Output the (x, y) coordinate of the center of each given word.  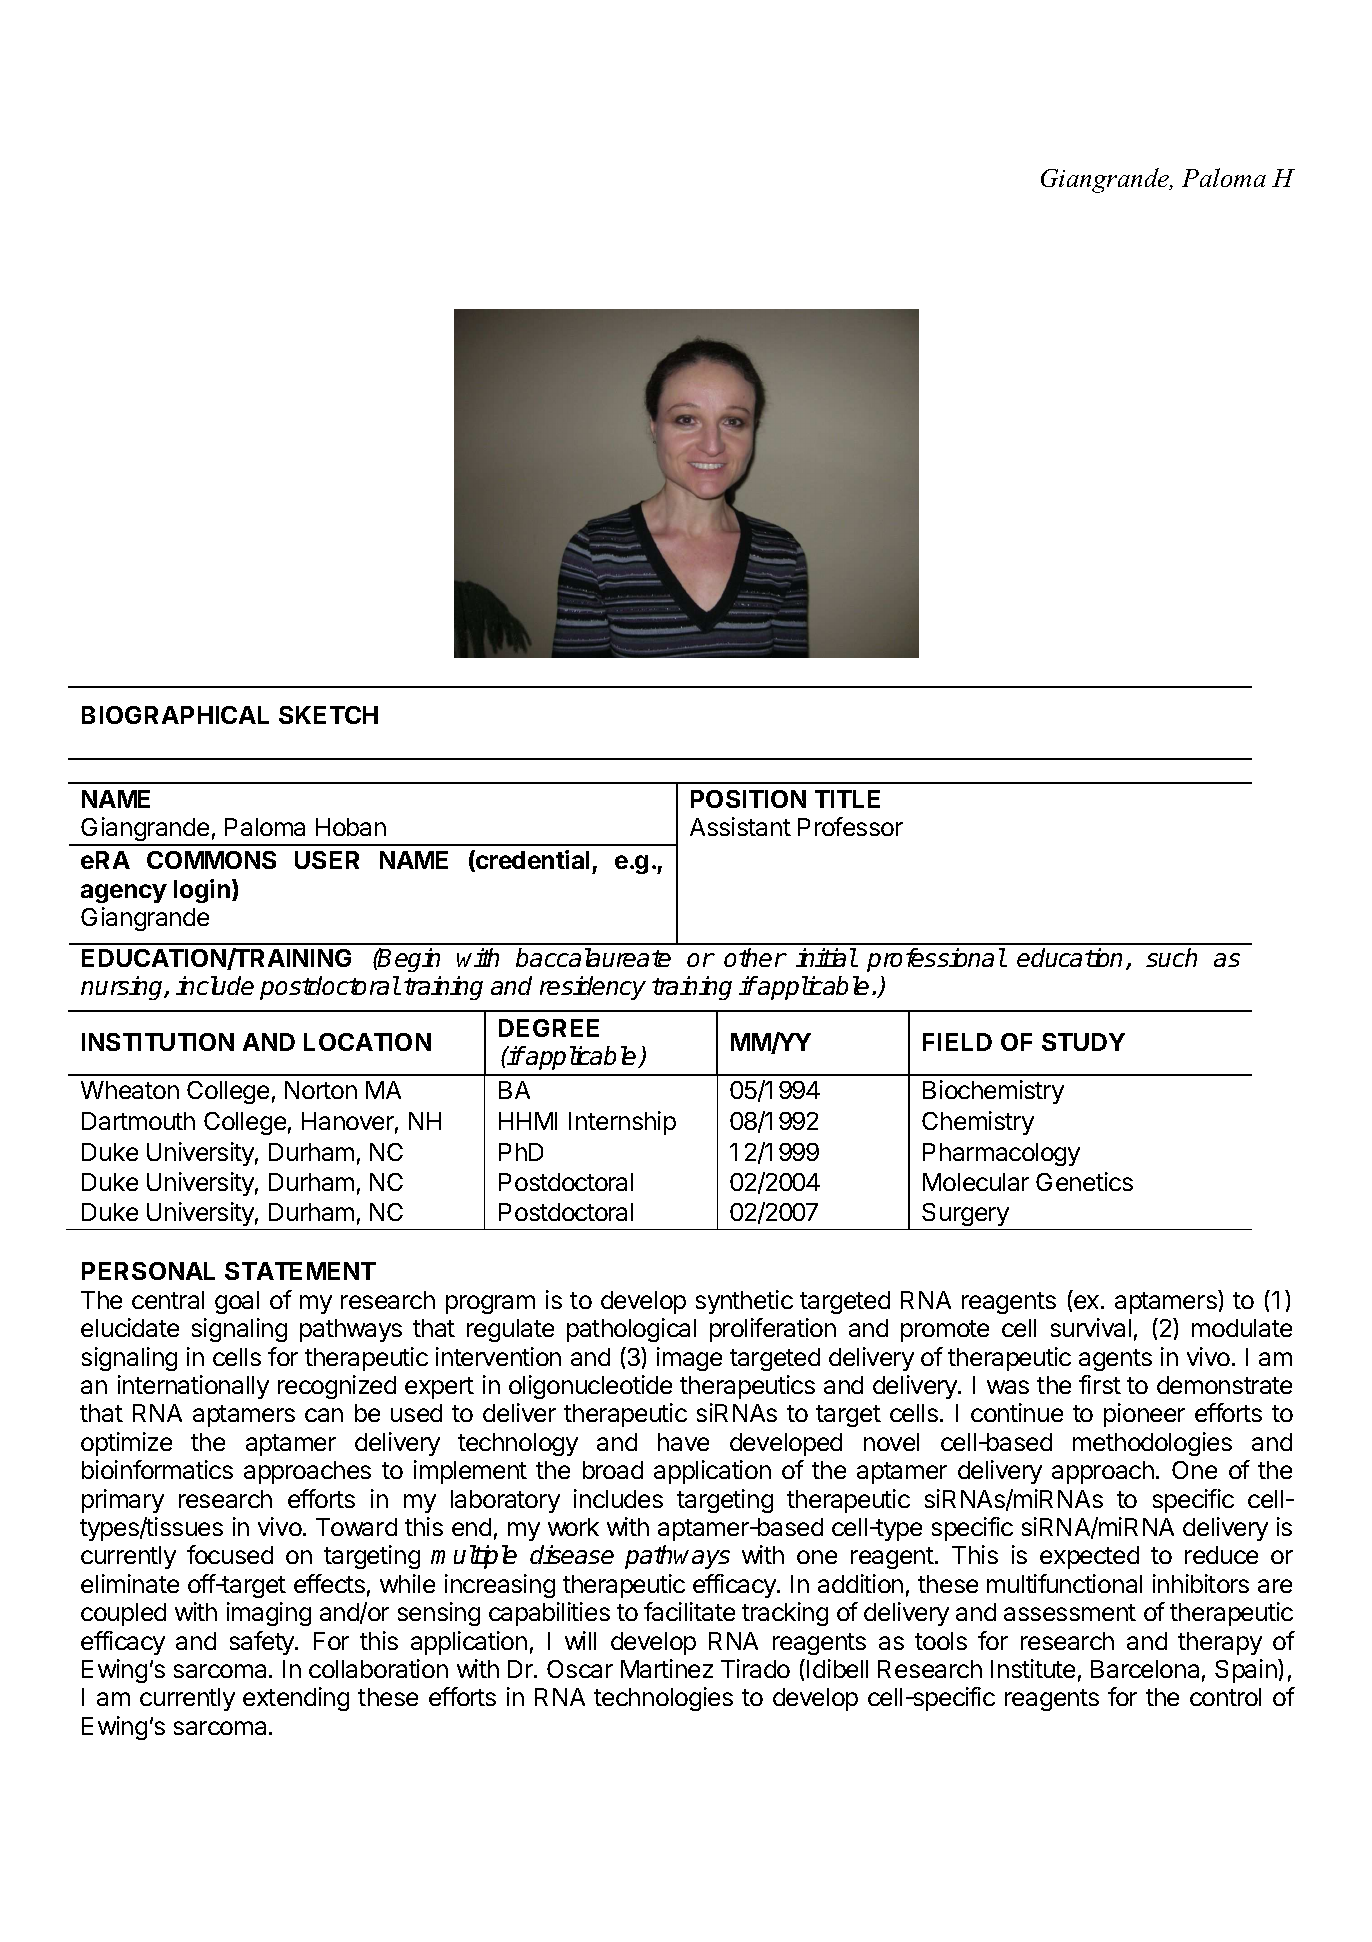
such (1171, 957)
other (755, 957)
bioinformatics (157, 1469)
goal (237, 1302)
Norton (321, 1090)
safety (263, 1643)
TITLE (847, 799)
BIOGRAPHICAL (175, 715)
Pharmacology (1001, 1154)
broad (613, 1470)
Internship (622, 1123)
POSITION (748, 799)
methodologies (1152, 1444)
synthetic (744, 1302)
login (203, 891)
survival (1091, 1327)
